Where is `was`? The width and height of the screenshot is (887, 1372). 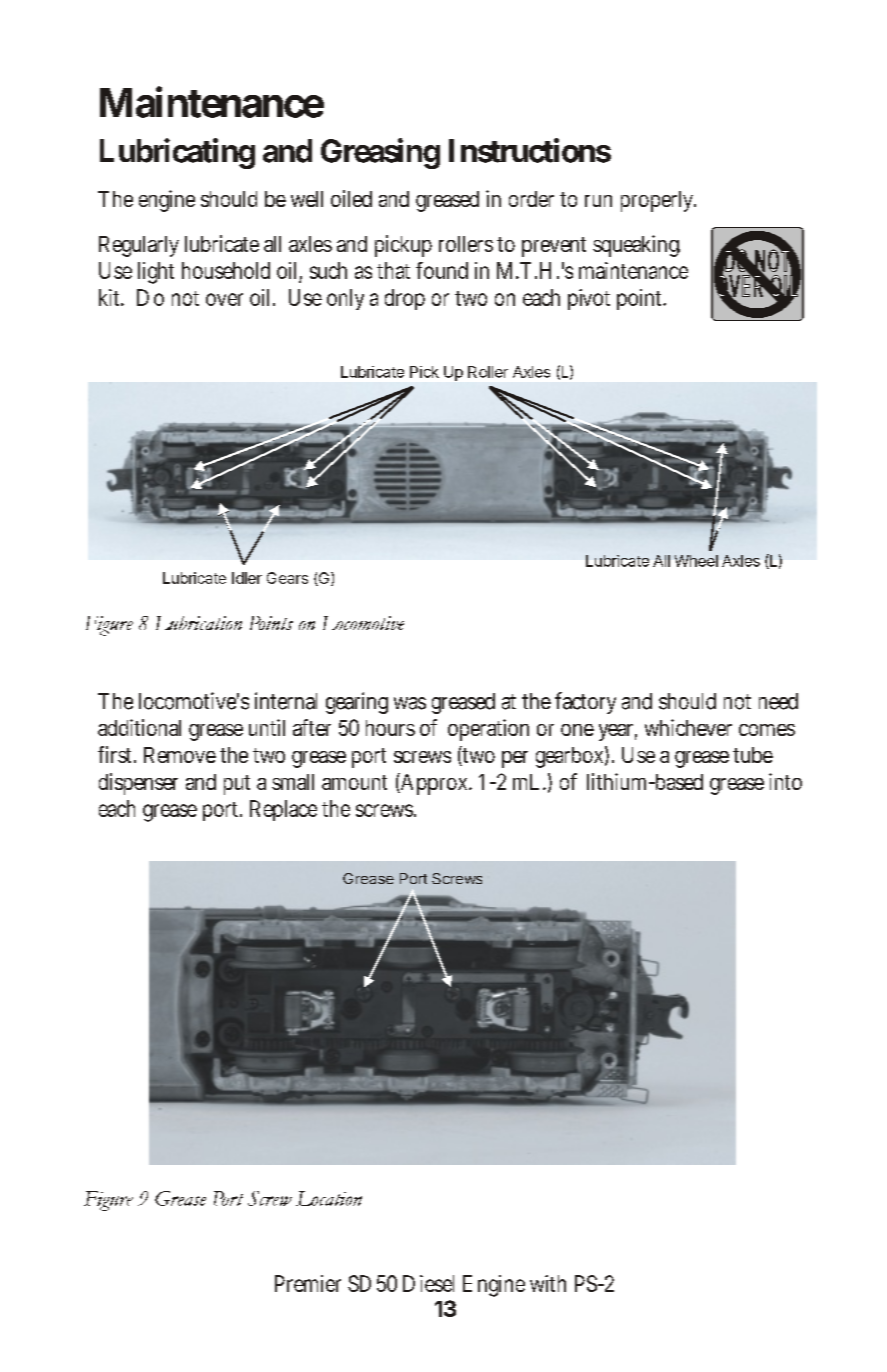 was is located at coordinates (410, 703).
